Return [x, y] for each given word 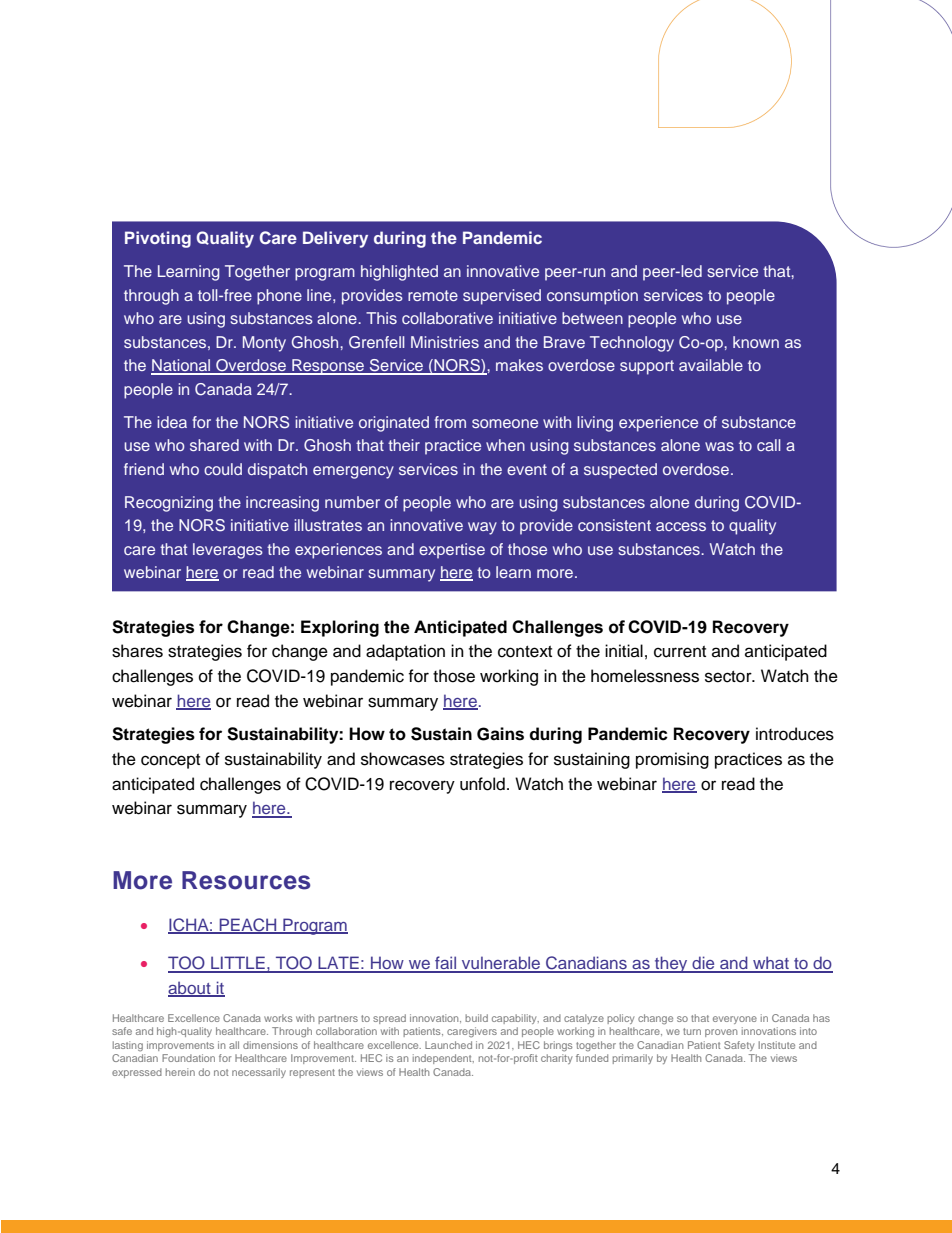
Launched [448, 1045]
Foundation [188, 1058]
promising [672, 760]
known [756, 342]
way [482, 528]
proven [721, 1033]
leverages [228, 551]
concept [170, 761]
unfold [482, 784]
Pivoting [158, 239]
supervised [502, 297]
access [681, 526]
